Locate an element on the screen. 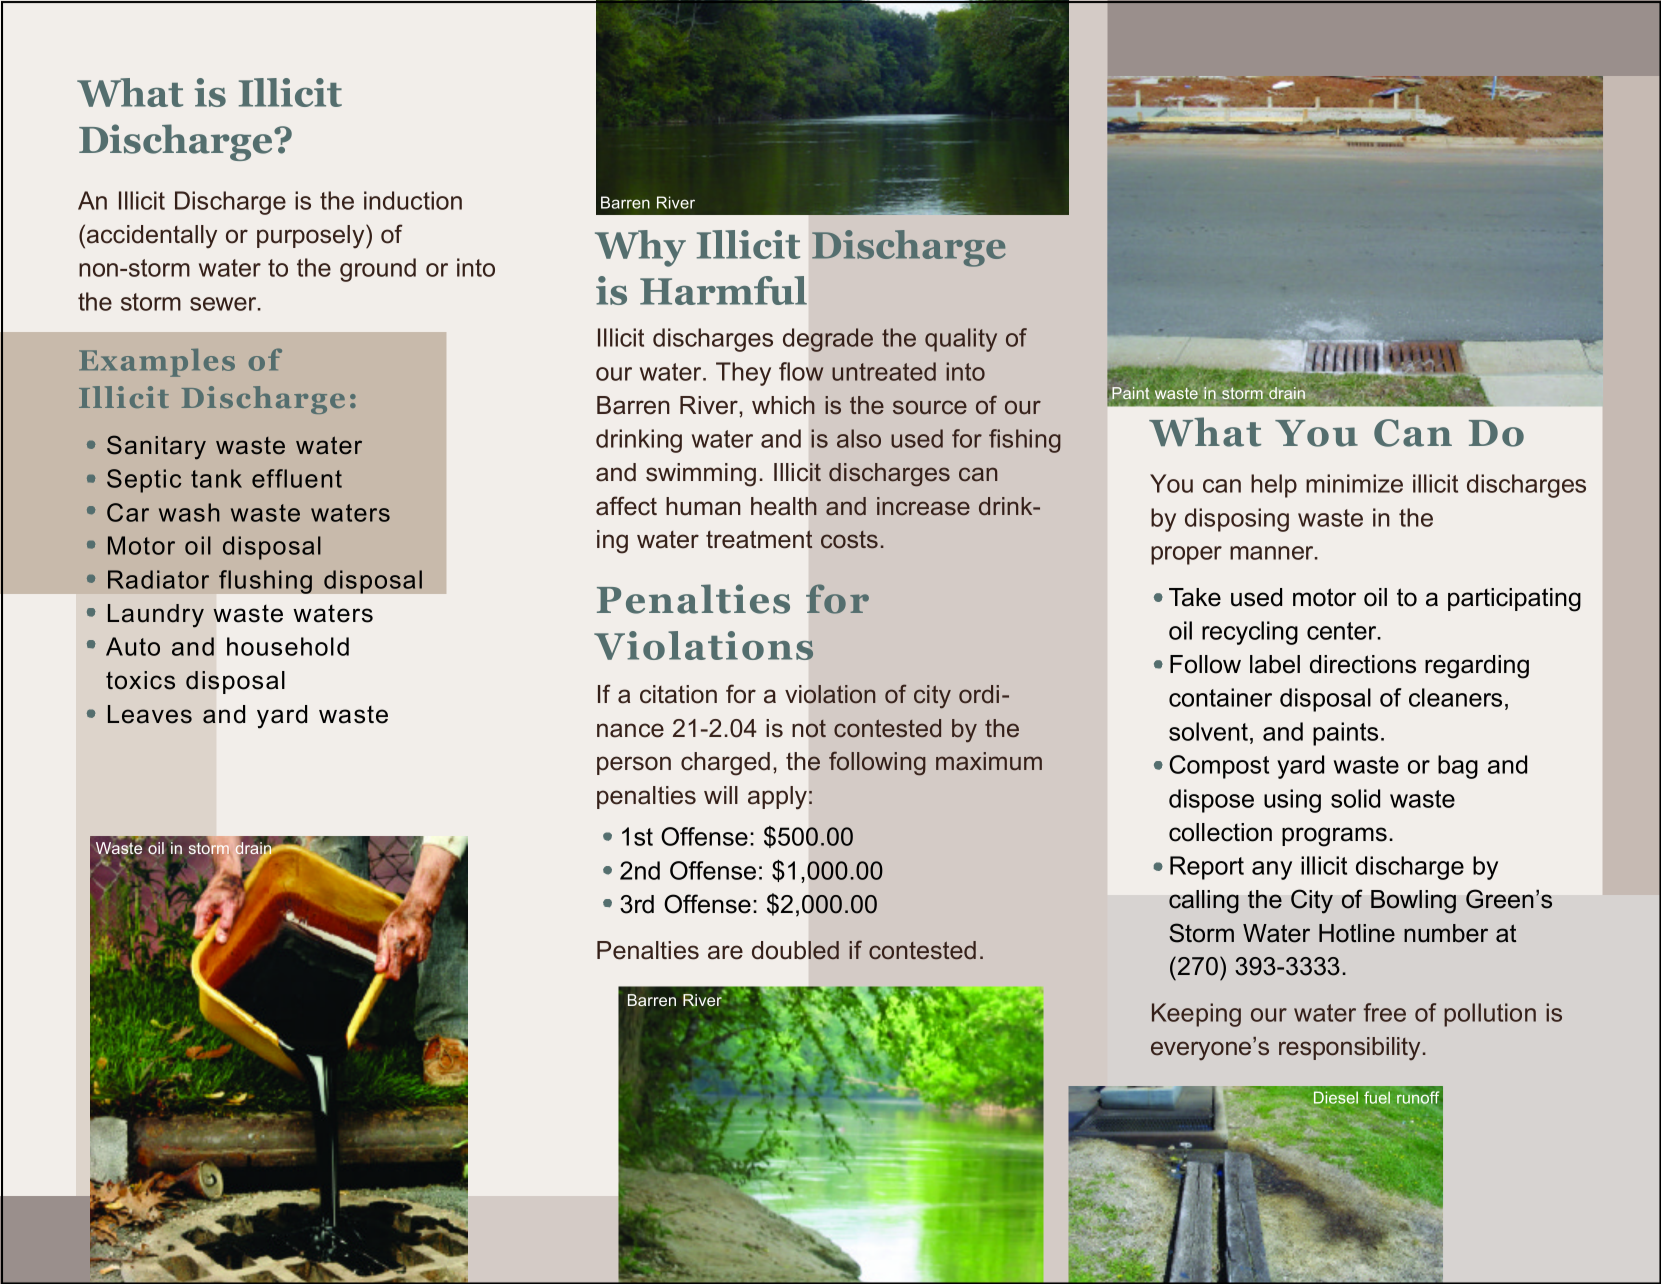 This screenshot has width=1661, height=1284. minimize is located at coordinates (1354, 483).
